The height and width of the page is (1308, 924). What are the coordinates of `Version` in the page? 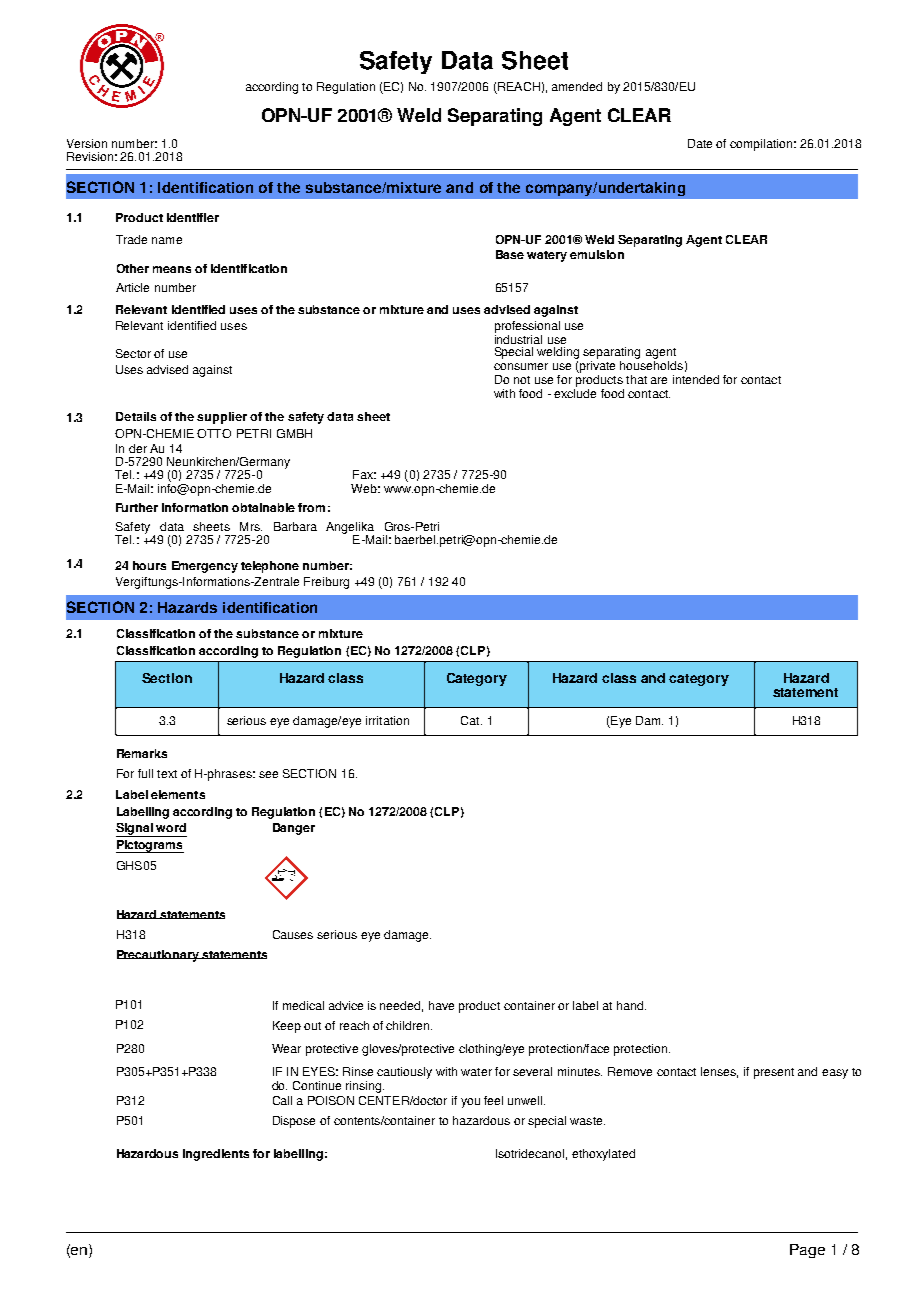 It's located at (87, 143).
